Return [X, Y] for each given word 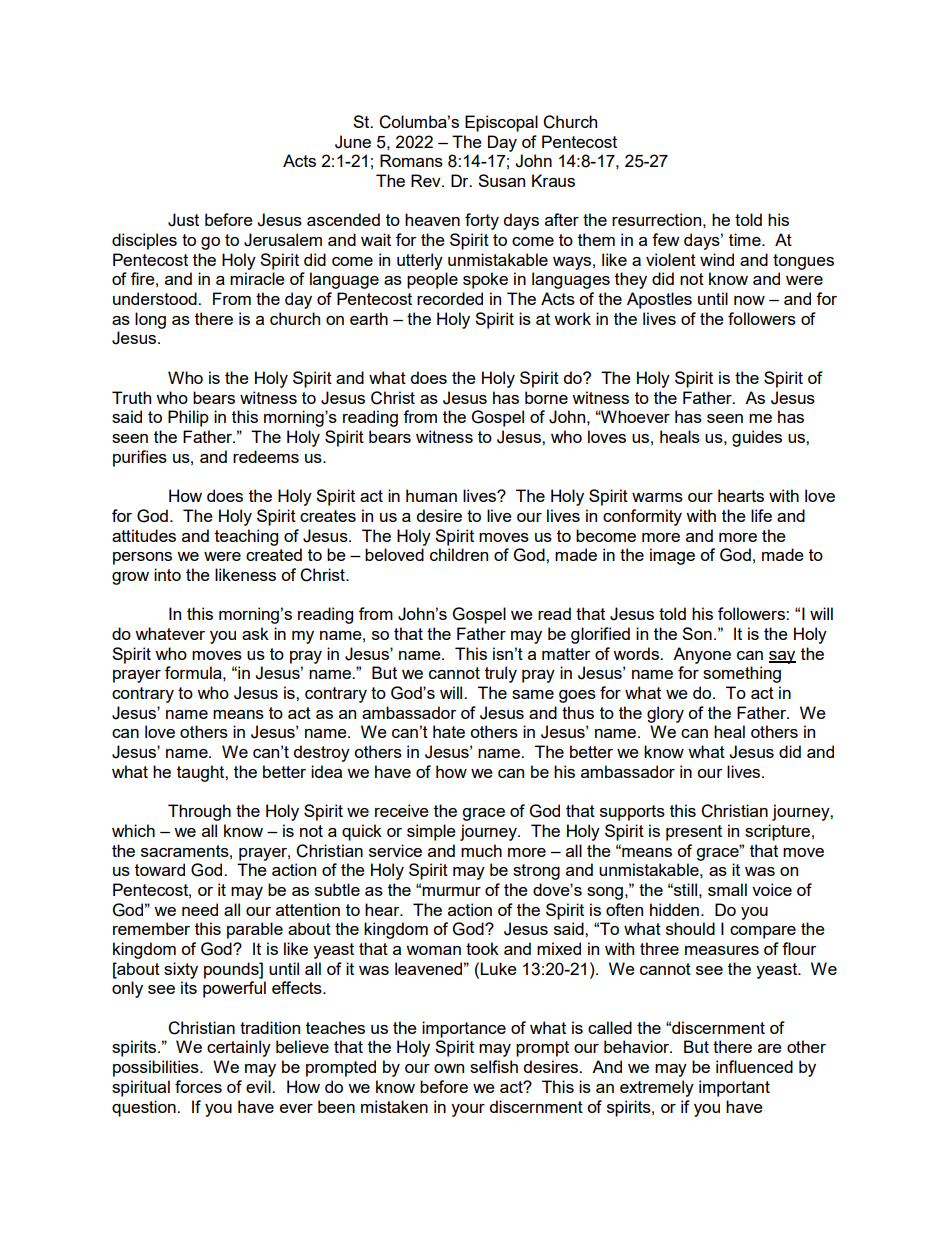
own [449, 1068]
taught [201, 773]
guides [757, 438]
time [746, 239]
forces [198, 1086]
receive [402, 810]
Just [183, 220]
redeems [266, 456]
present [694, 833]
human [431, 495]
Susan [501, 180]
